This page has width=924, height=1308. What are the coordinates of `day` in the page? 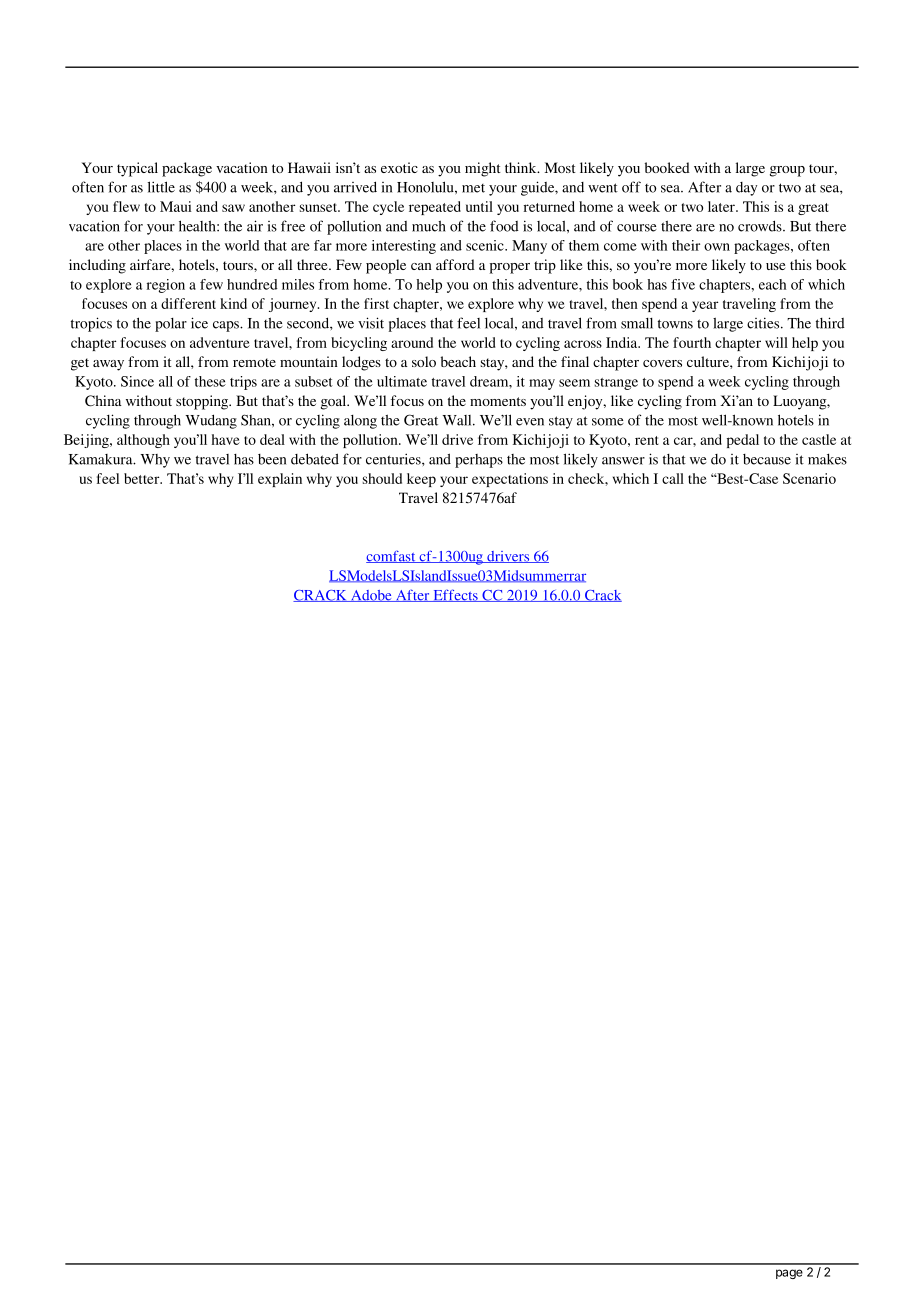 It's located at (746, 189).
